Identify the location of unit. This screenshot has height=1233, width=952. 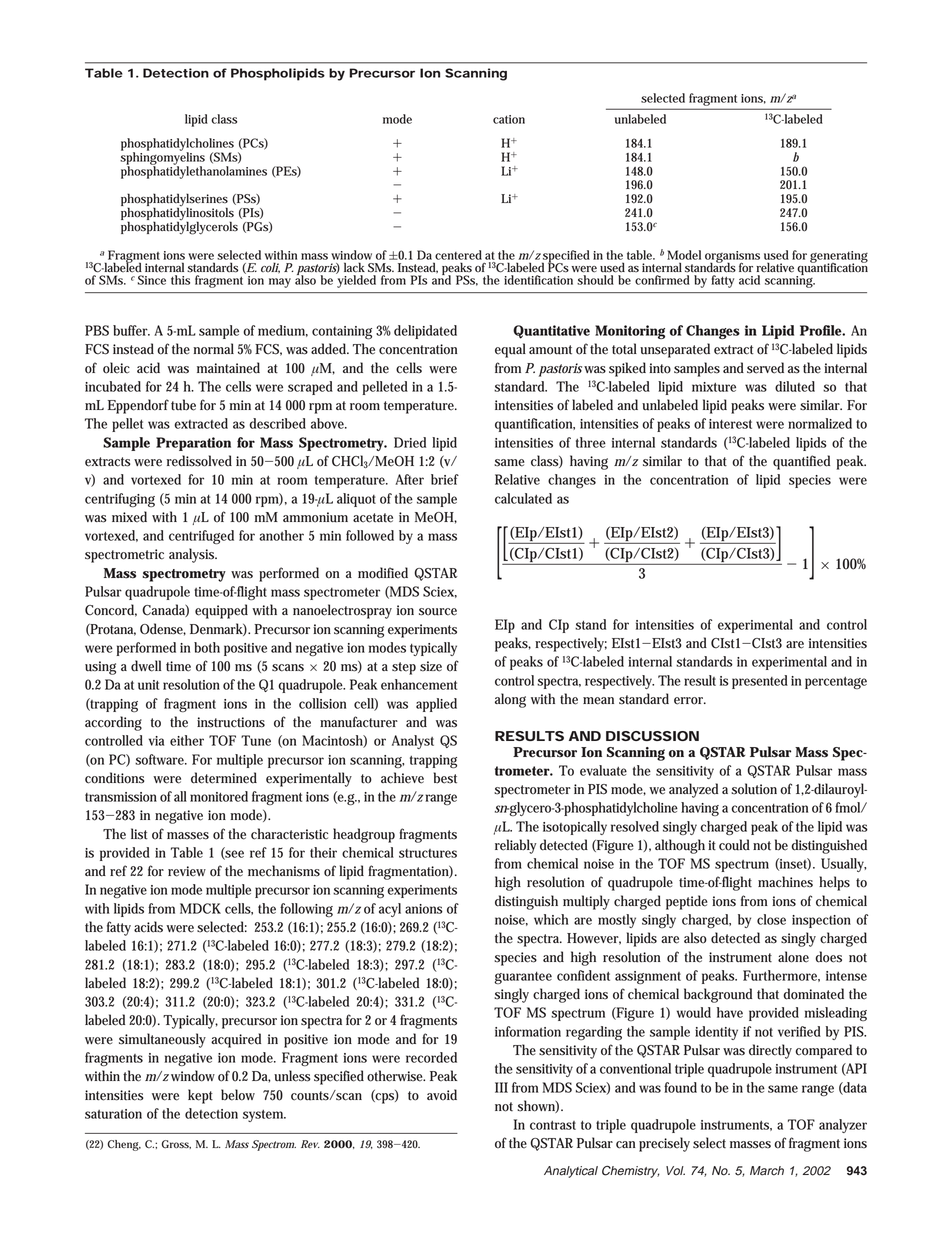
(148, 685).
